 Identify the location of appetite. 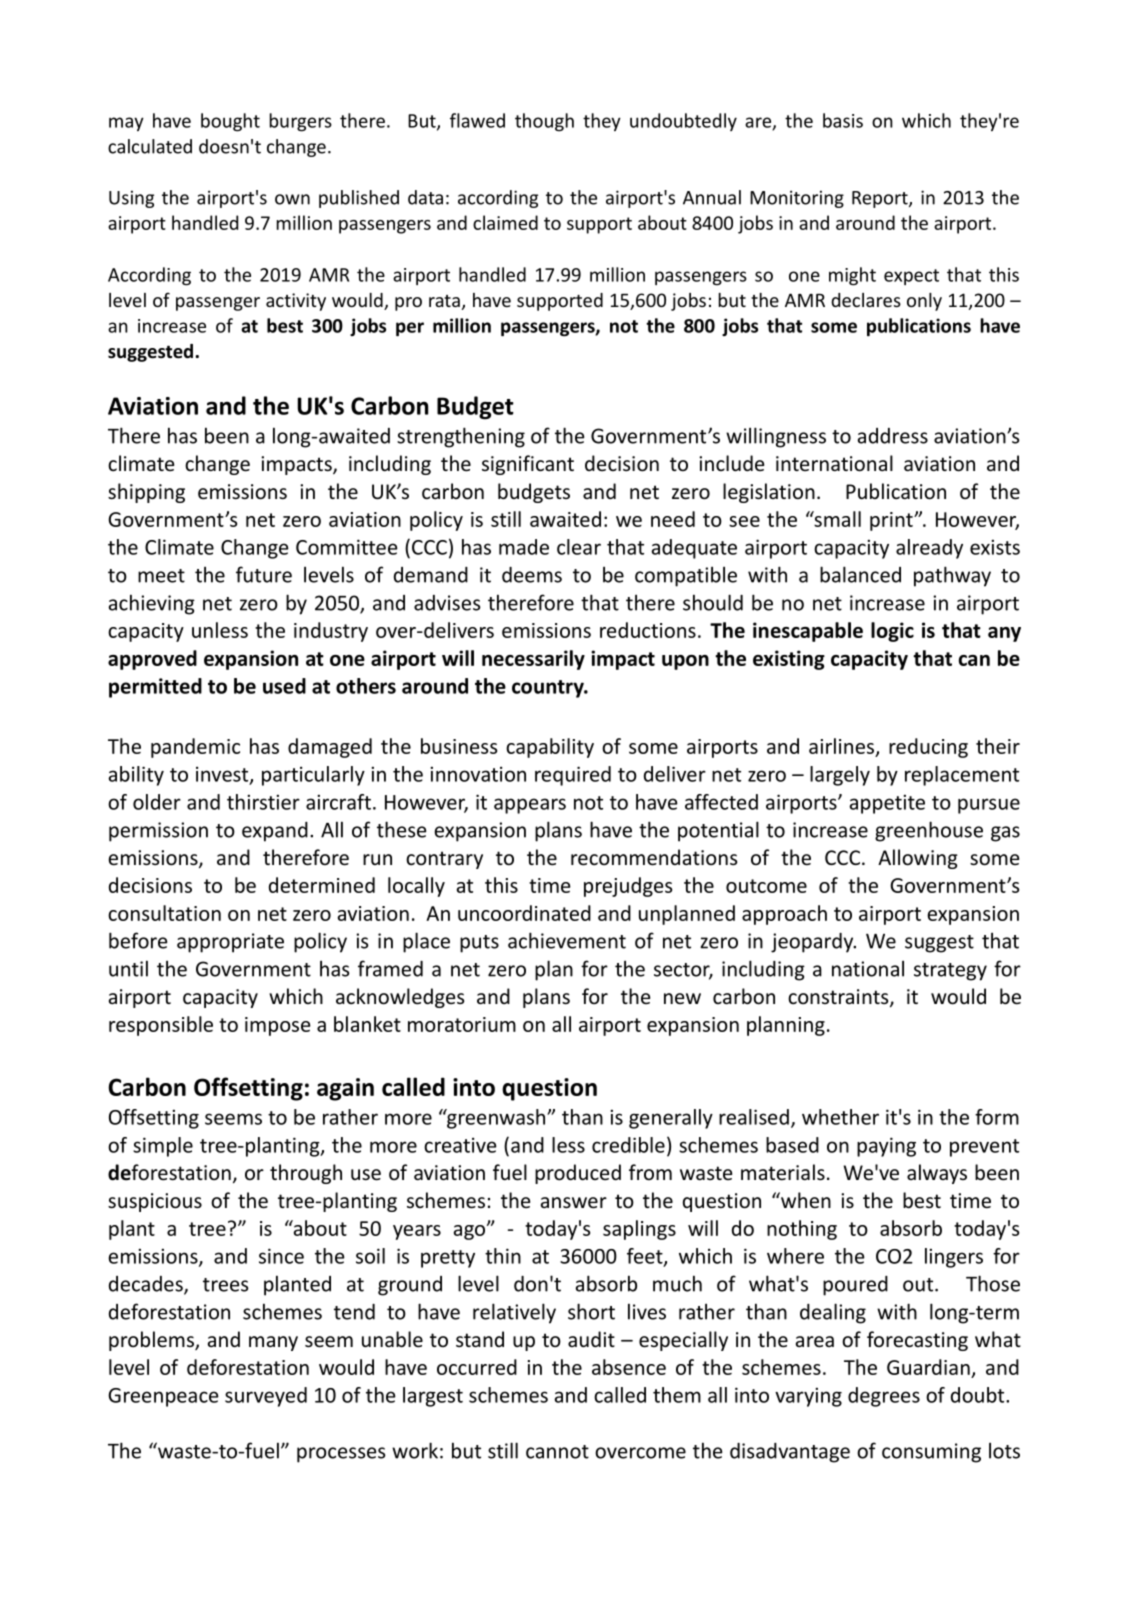
(887, 804).
